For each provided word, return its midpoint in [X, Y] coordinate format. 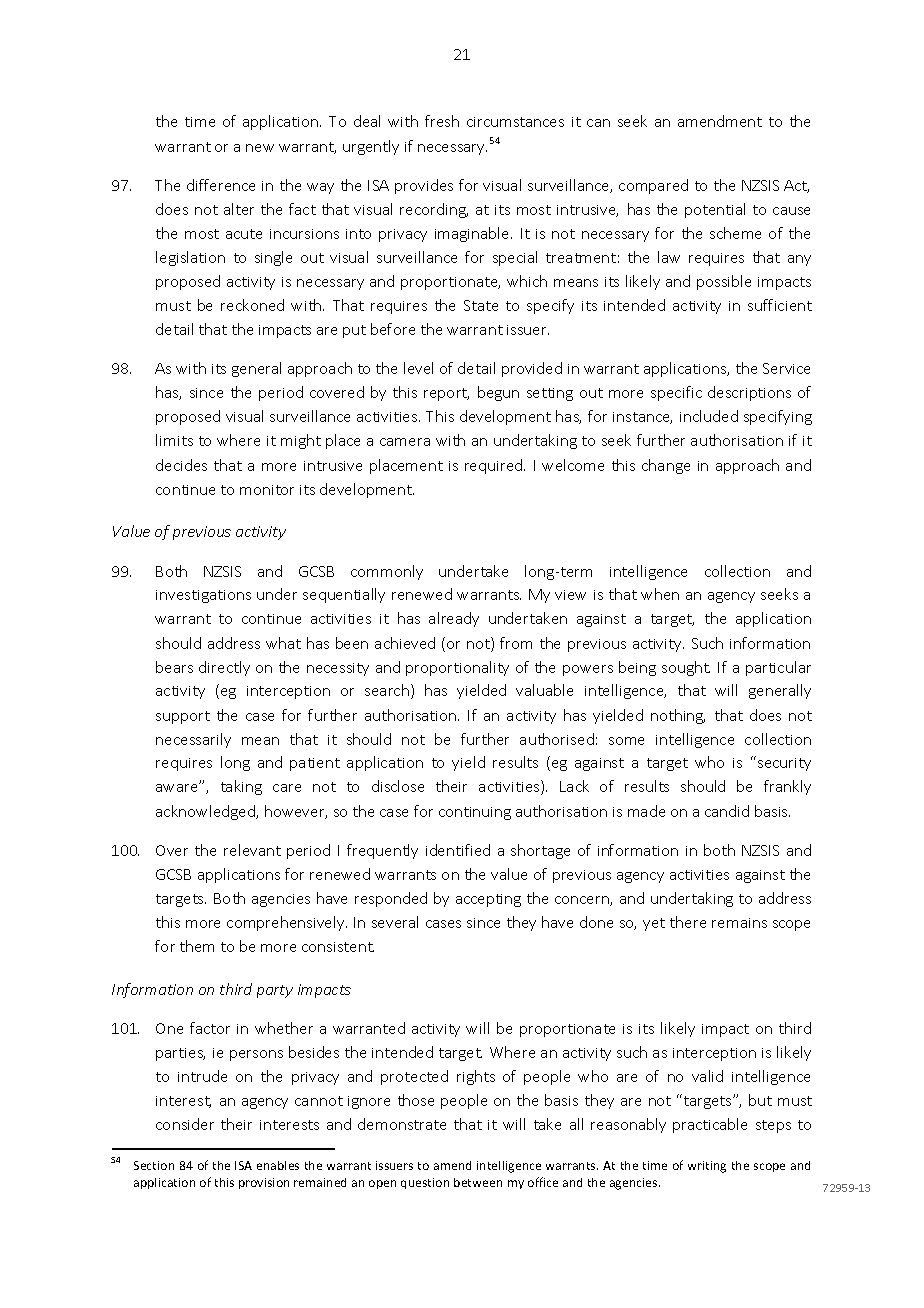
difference [221, 185]
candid [727, 811]
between [478, 1182]
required [495, 466]
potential [715, 210]
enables [278, 1165]
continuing [475, 813]
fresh [442, 121]
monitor [267, 490]
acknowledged [206, 812]
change [666, 466]
